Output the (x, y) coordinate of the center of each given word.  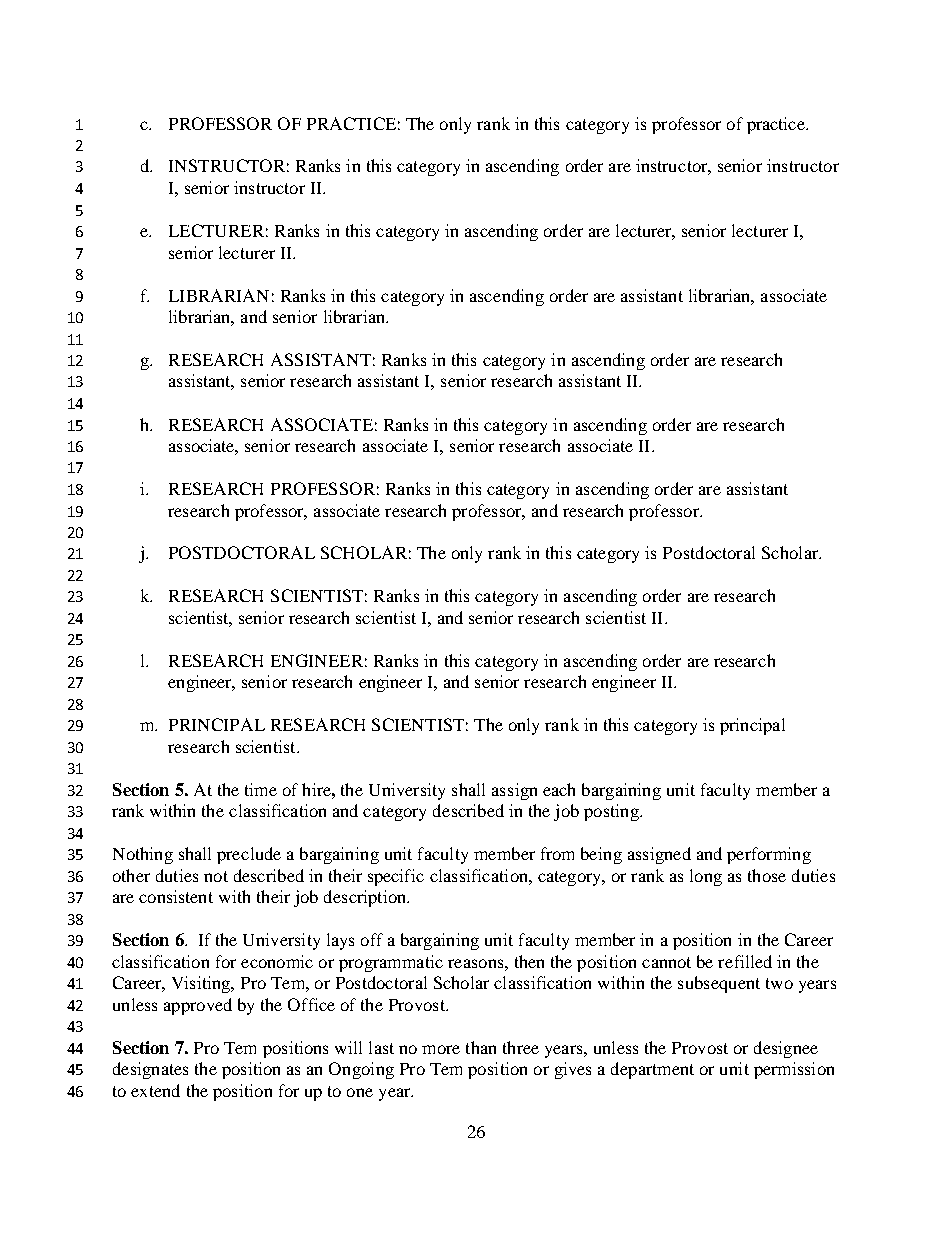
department (652, 1070)
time (261, 789)
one (360, 1092)
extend (155, 1090)
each (559, 789)
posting (612, 812)
